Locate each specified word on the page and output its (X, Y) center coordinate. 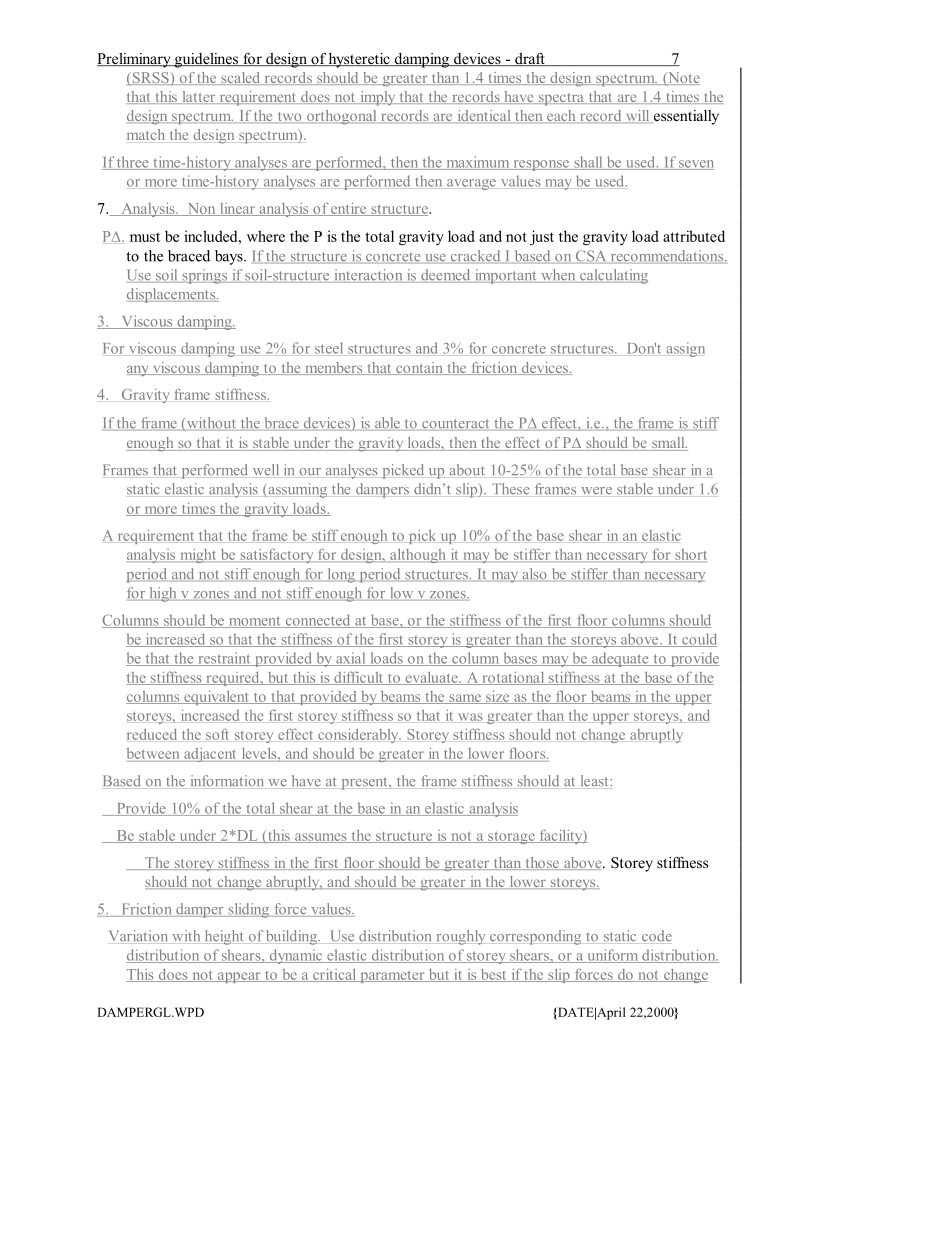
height (224, 937)
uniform (613, 956)
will (637, 116)
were (596, 491)
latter (199, 97)
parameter (392, 977)
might (198, 556)
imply (378, 98)
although (418, 555)
